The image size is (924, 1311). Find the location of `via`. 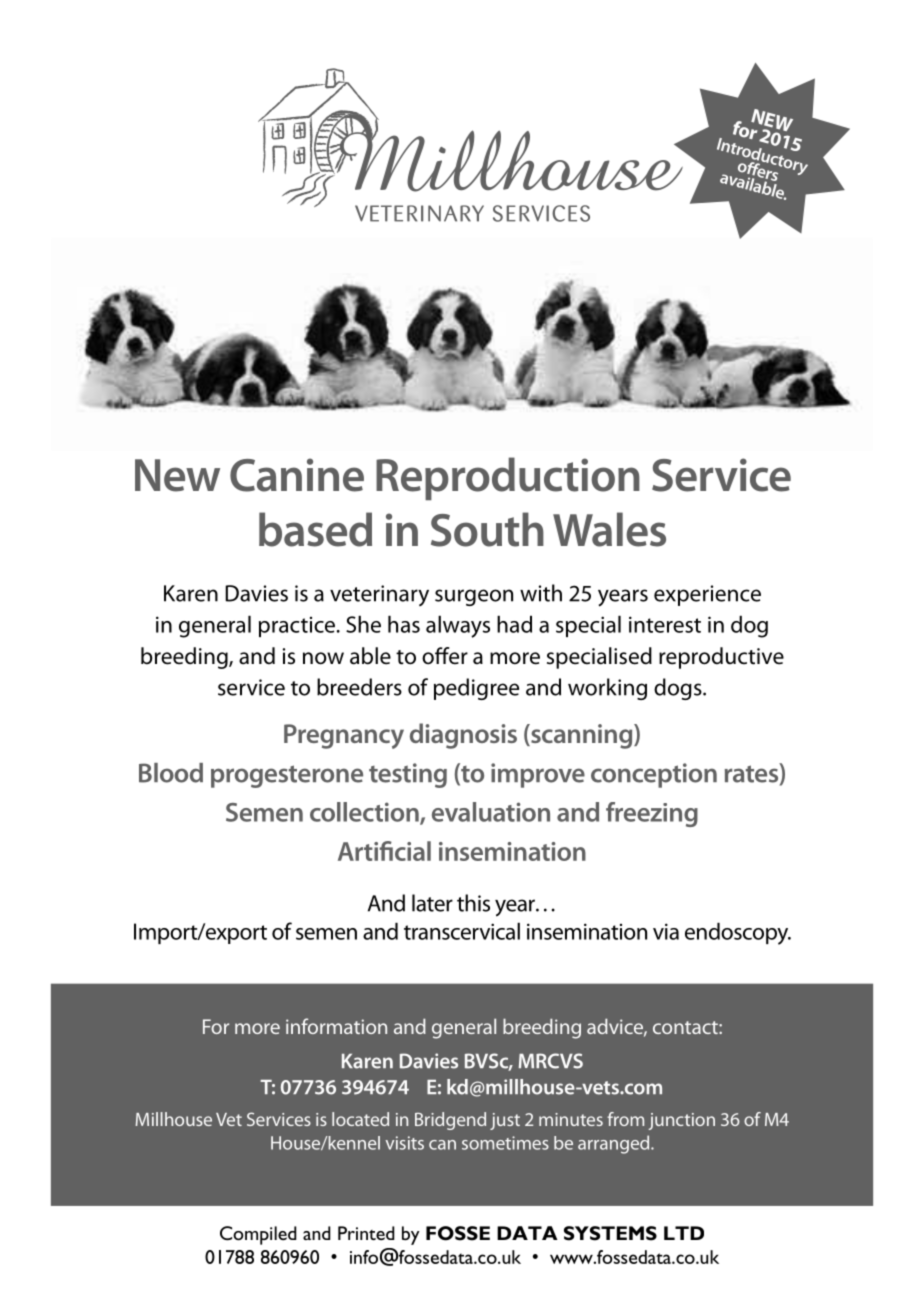

via is located at coordinates (666, 931).
